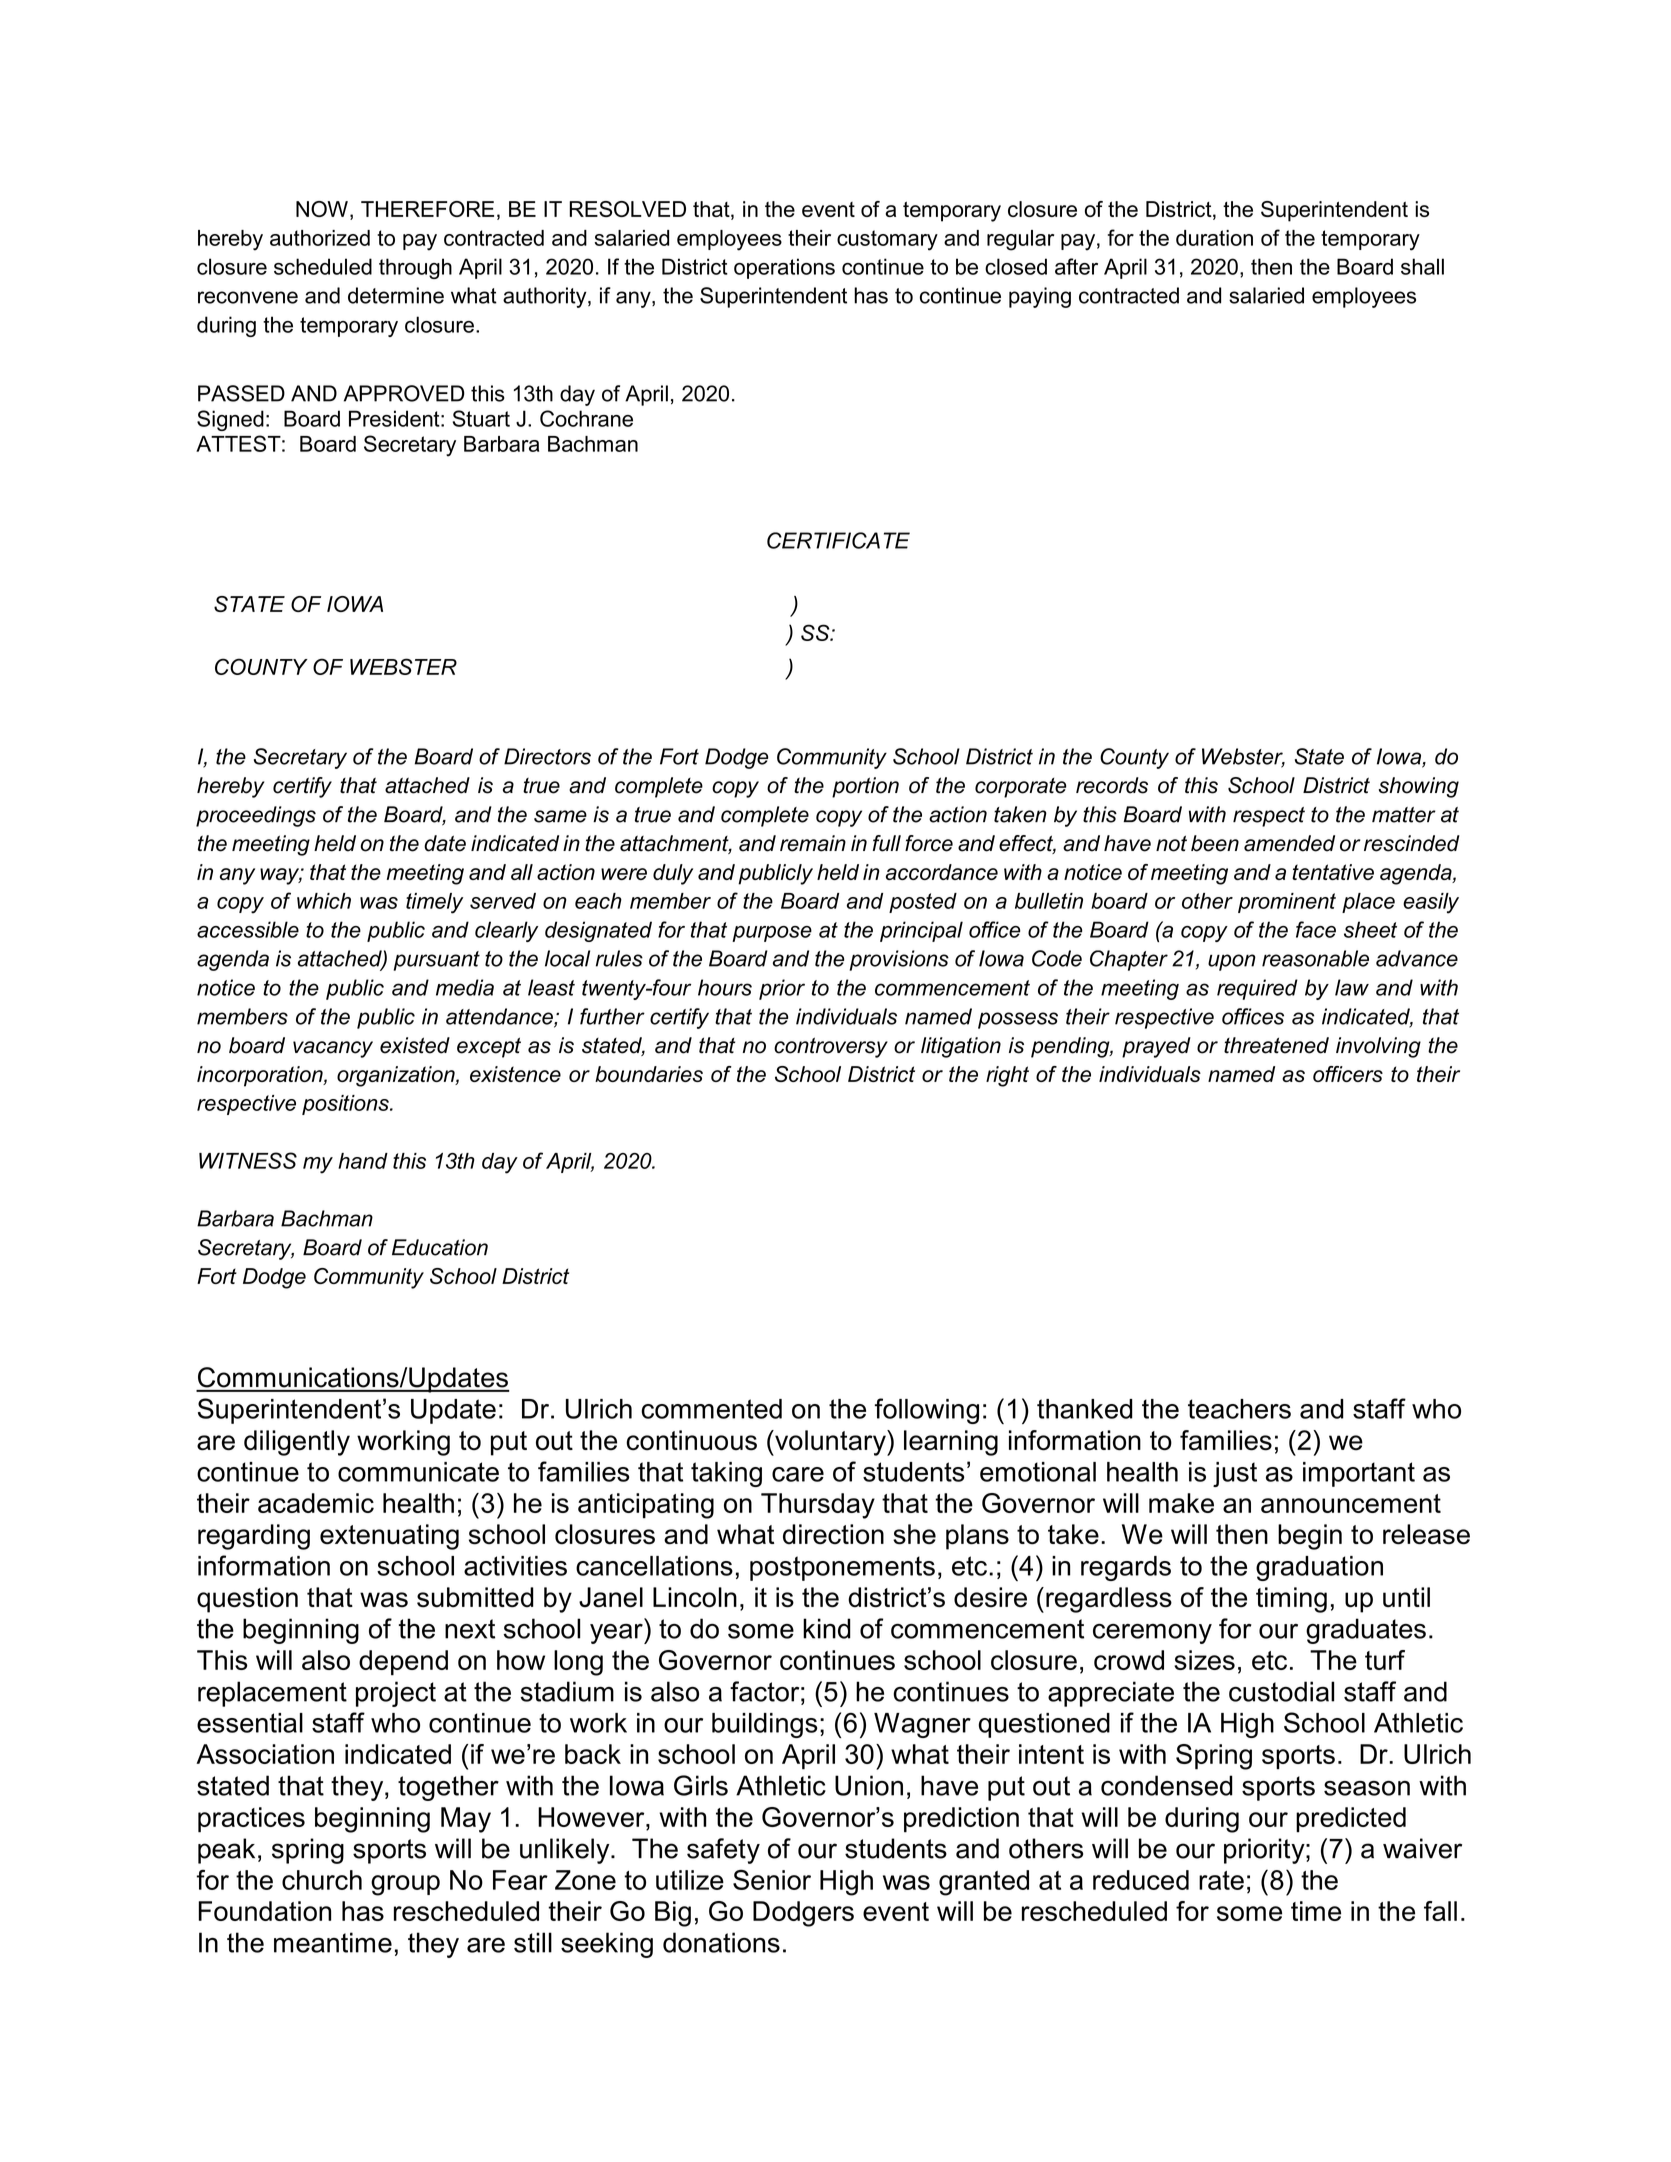 This page has height=2162, width=1671. Describe the element at coordinates (1419, 787) in the page. I see `showing` at that location.
